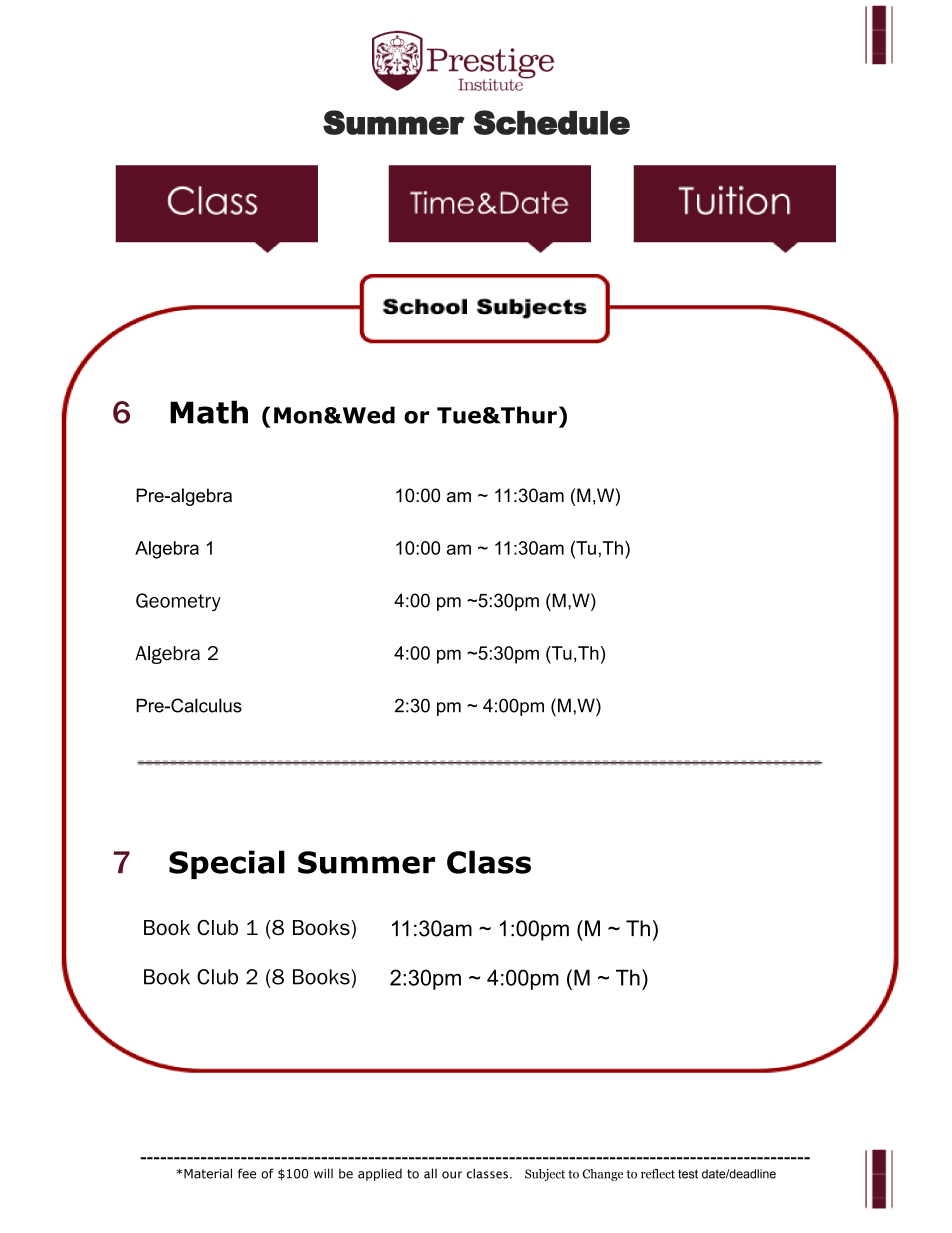 The image size is (952, 1233). What do you see at coordinates (178, 602) in the screenshot?
I see `Geometry` at bounding box center [178, 602].
